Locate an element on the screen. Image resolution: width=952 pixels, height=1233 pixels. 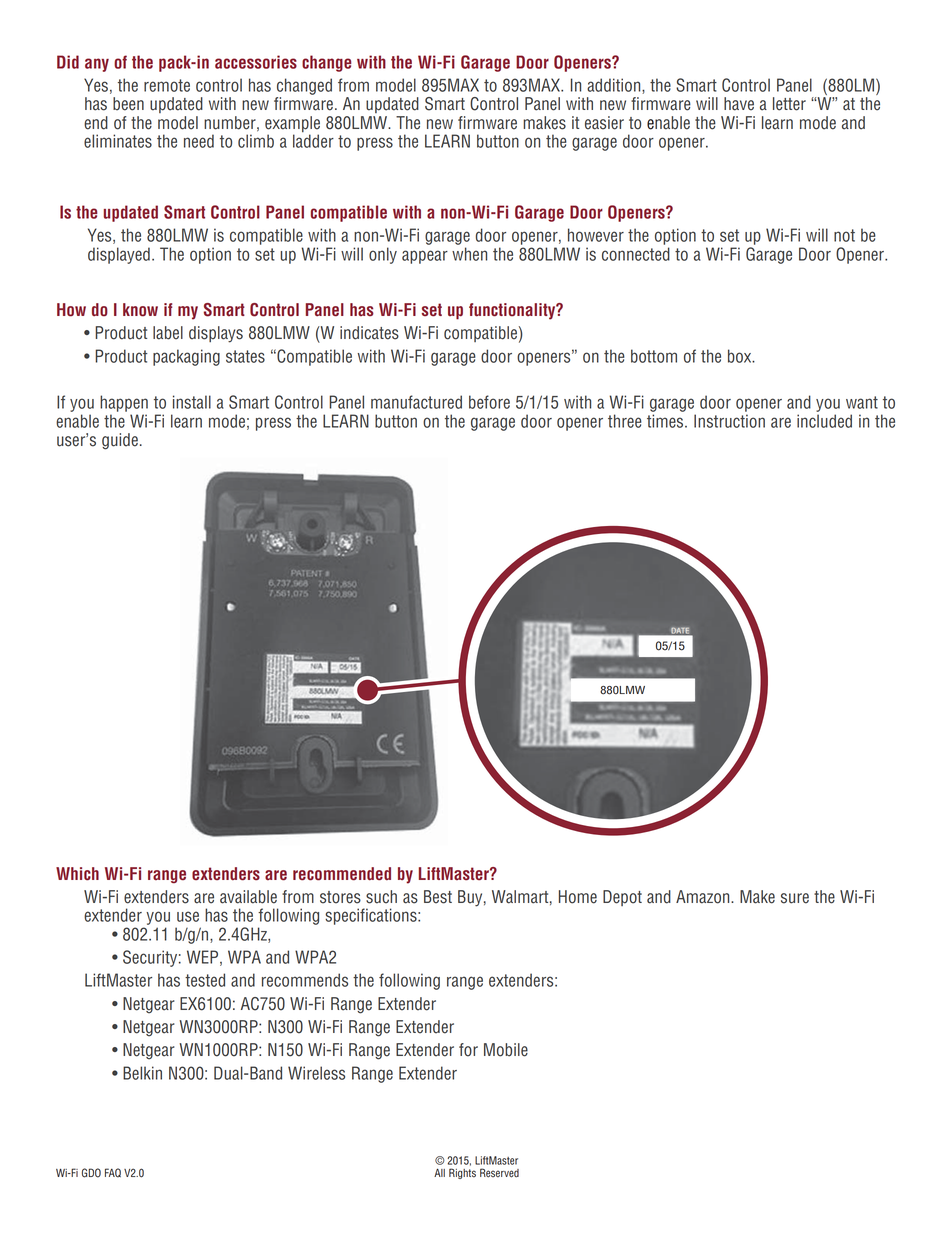
easier is located at coordinates (604, 123).
